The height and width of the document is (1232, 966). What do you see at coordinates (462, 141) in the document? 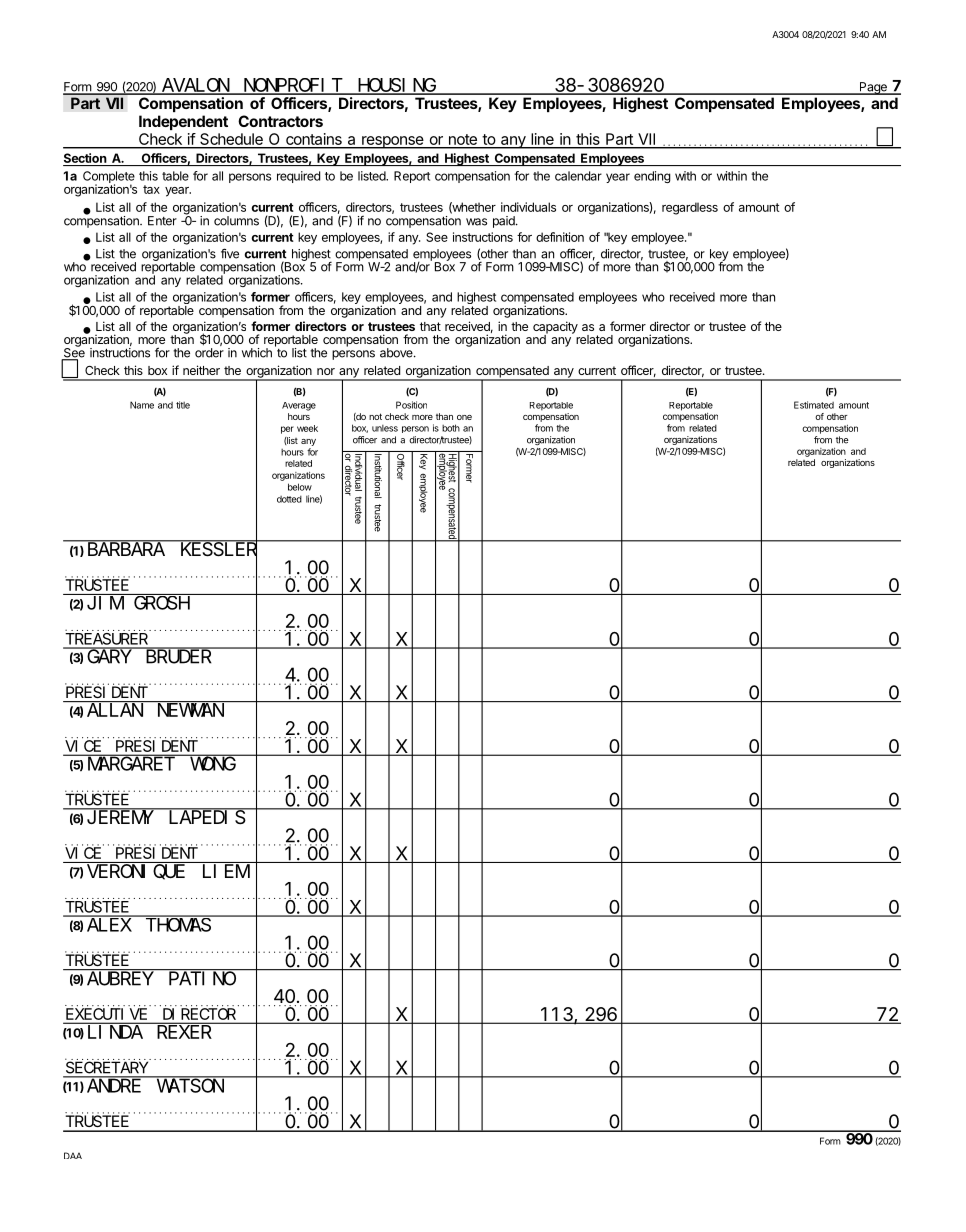
I see `note` at bounding box center [462, 141].
